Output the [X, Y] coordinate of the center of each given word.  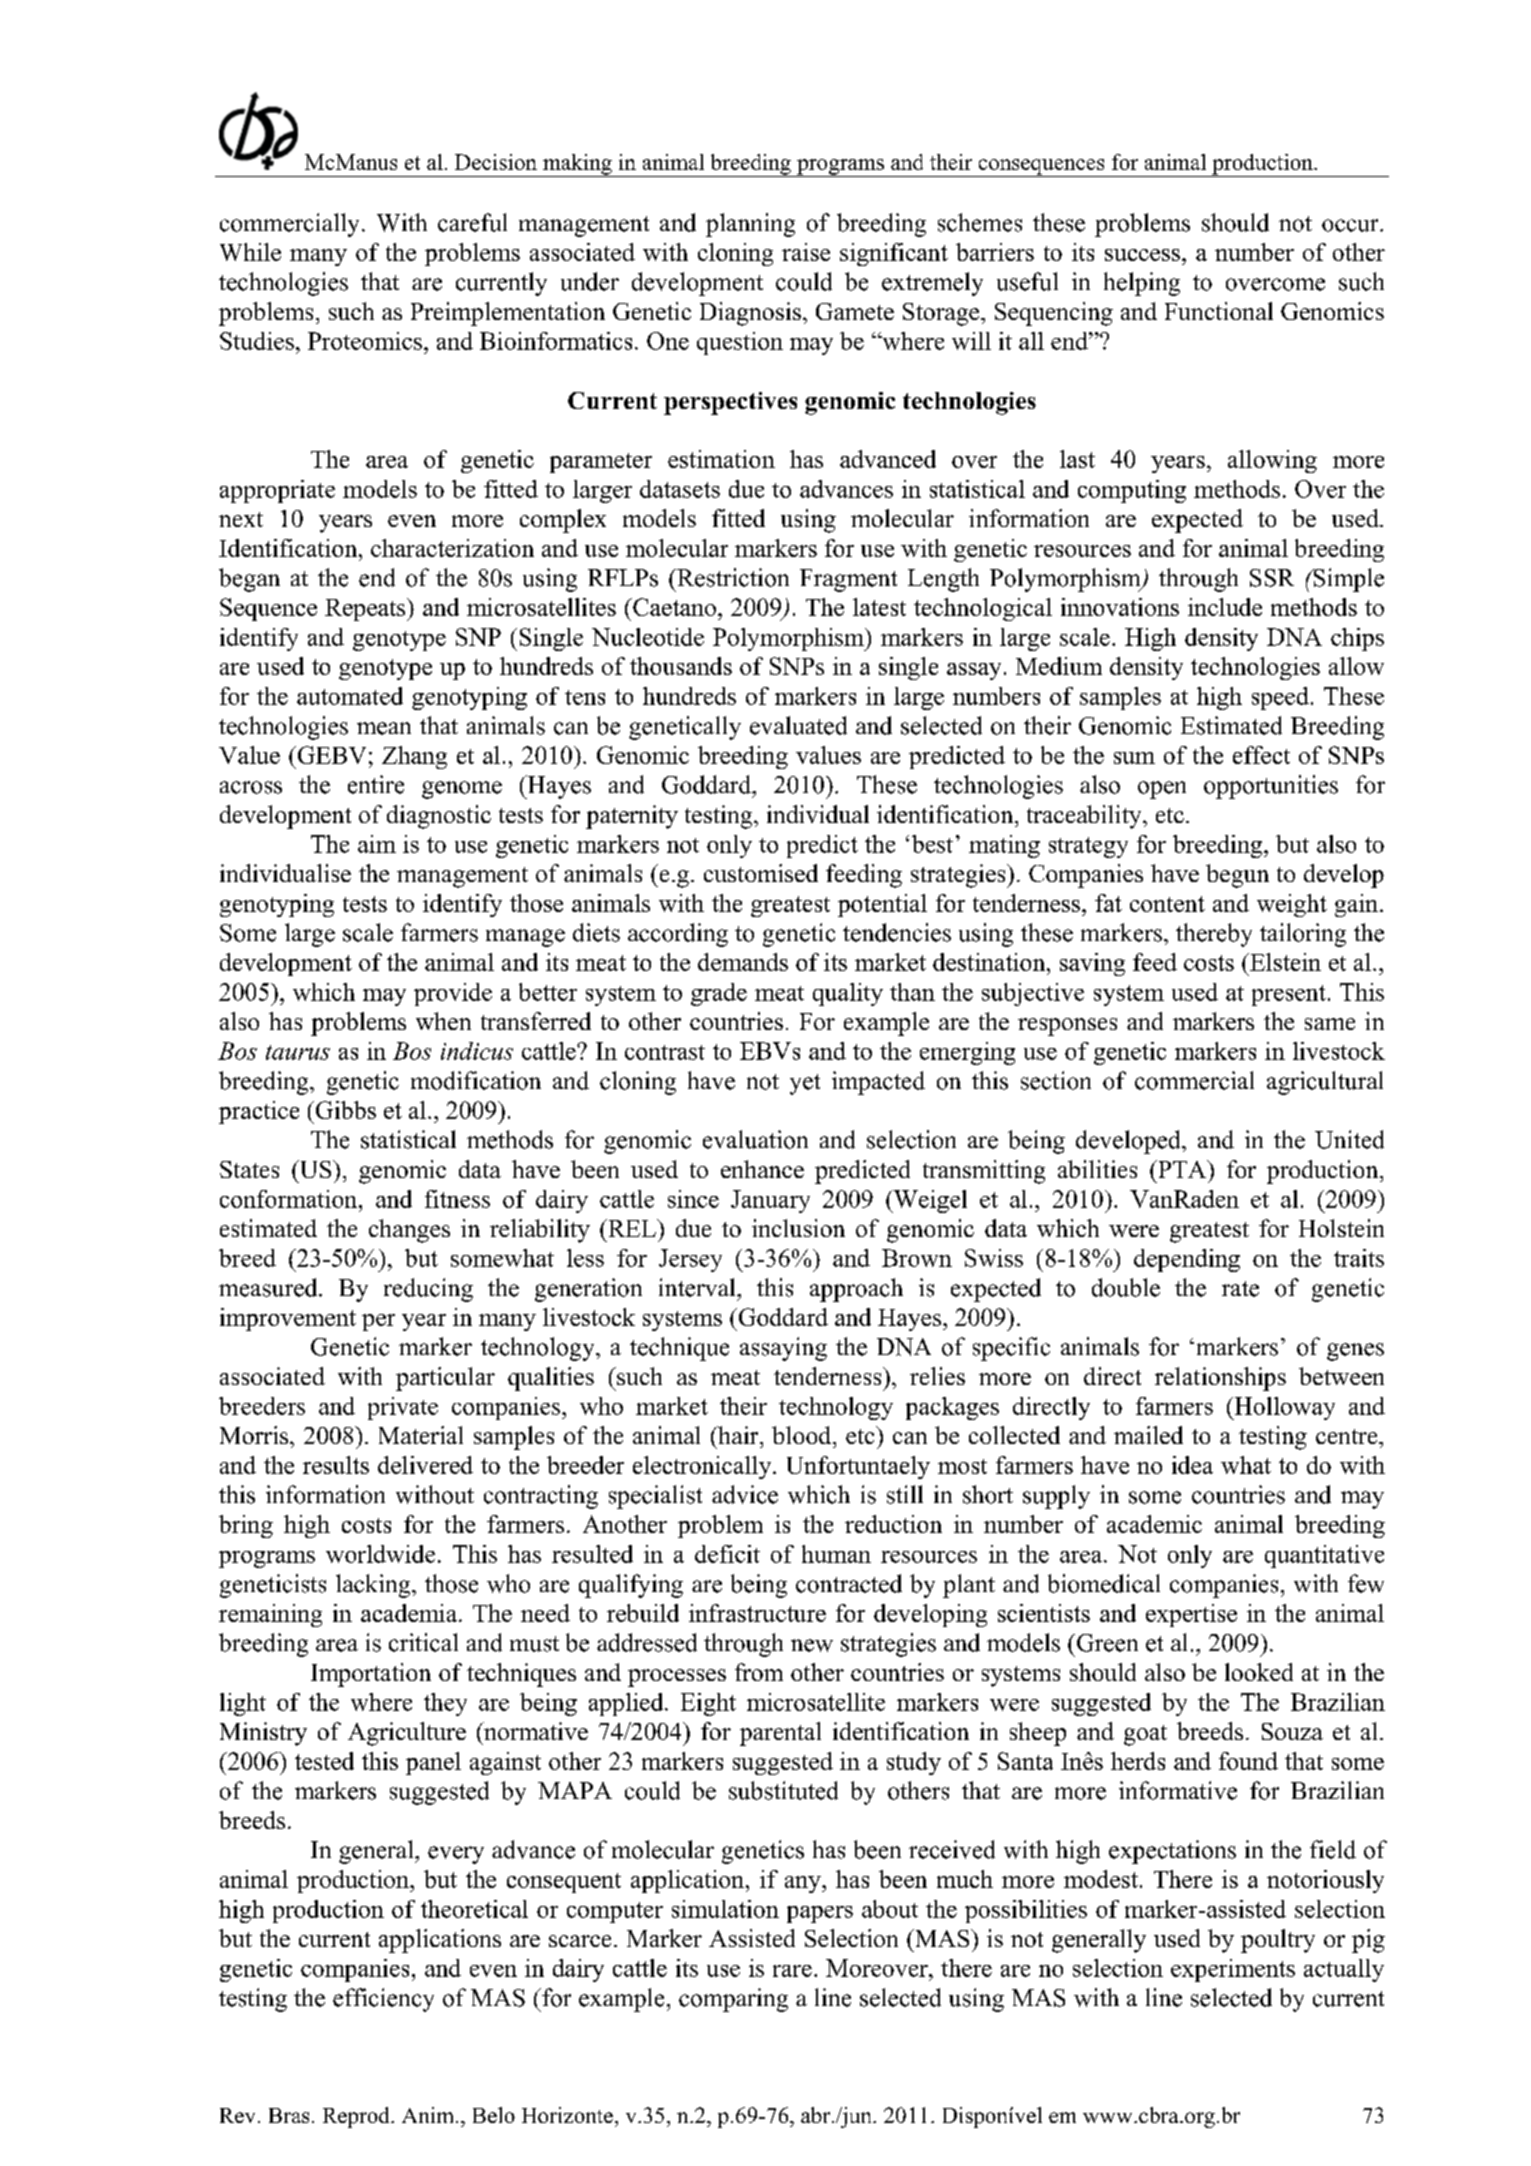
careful [472, 222]
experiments [1233, 1970]
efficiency [383, 2000]
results [336, 1465]
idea [1192, 1465]
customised [761, 873]
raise [806, 252]
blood [803, 1435]
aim [377, 844]
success [1142, 255]
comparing [733, 2000]
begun [1237, 876]
